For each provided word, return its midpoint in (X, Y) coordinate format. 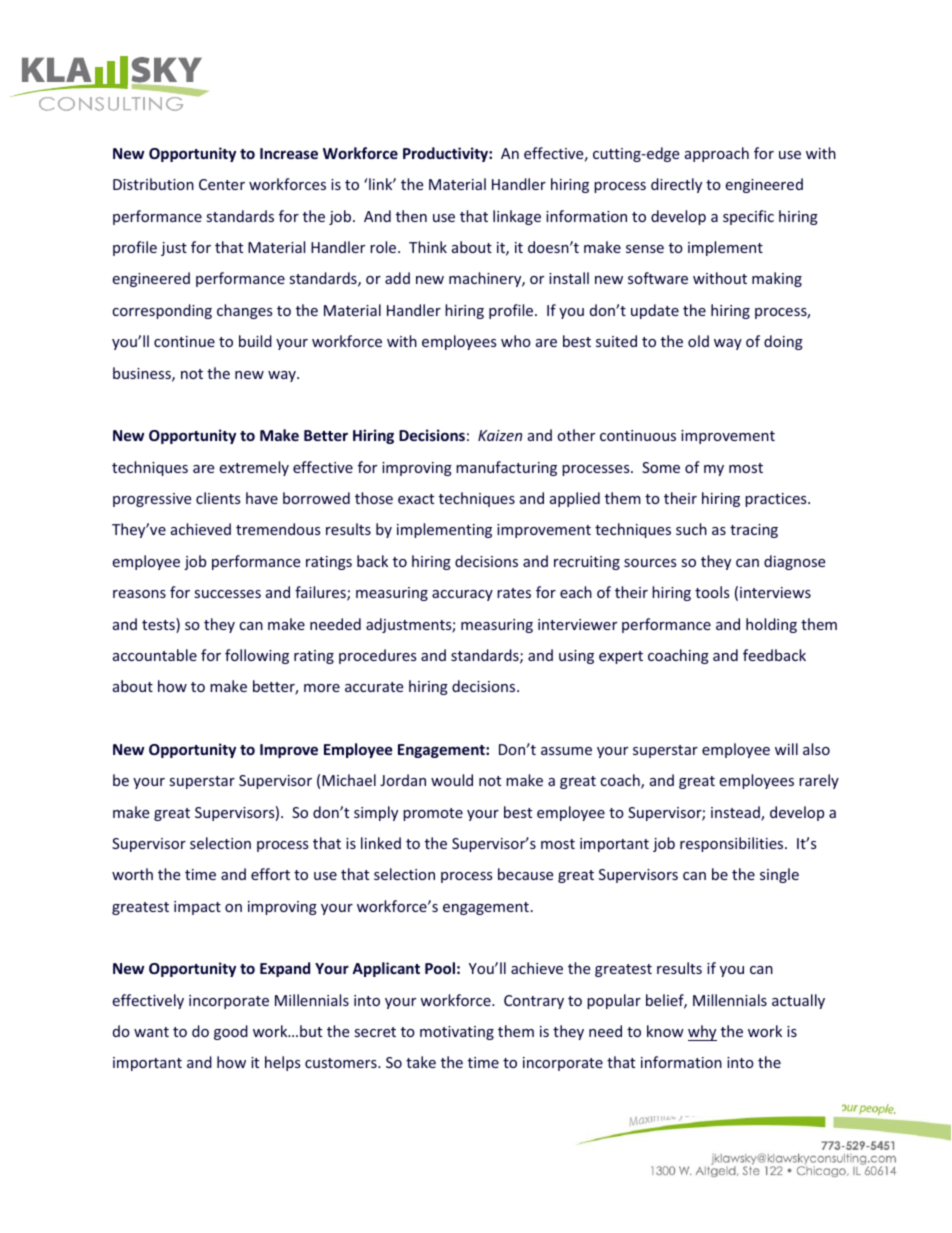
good (231, 1032)
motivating (457, 1033)
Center (222, 184)
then (411, 216)
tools (712, 592)
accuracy (462, 595)
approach (717, 154)
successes (228, 594)
